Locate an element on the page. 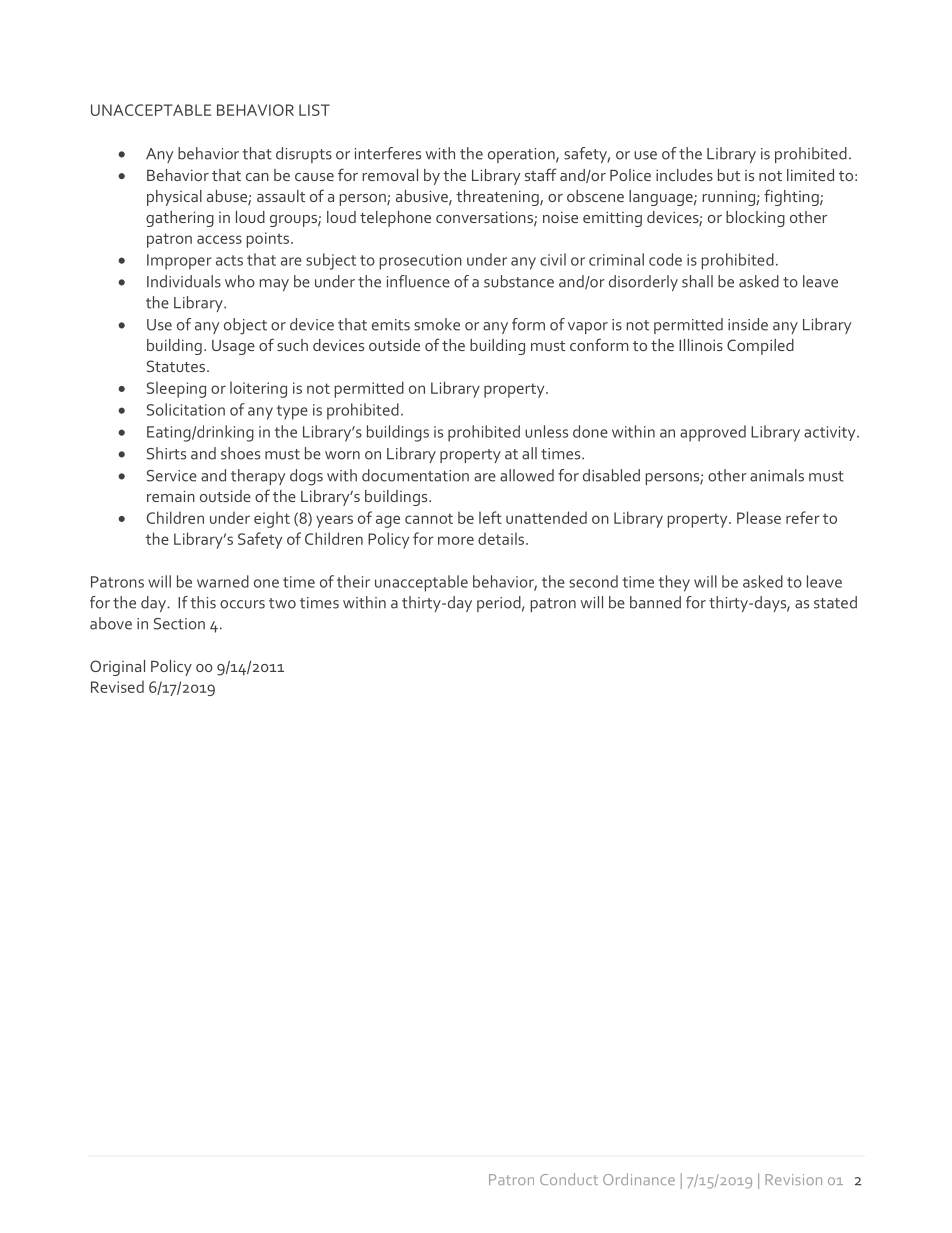  more is located at coordinates (456, 540).
